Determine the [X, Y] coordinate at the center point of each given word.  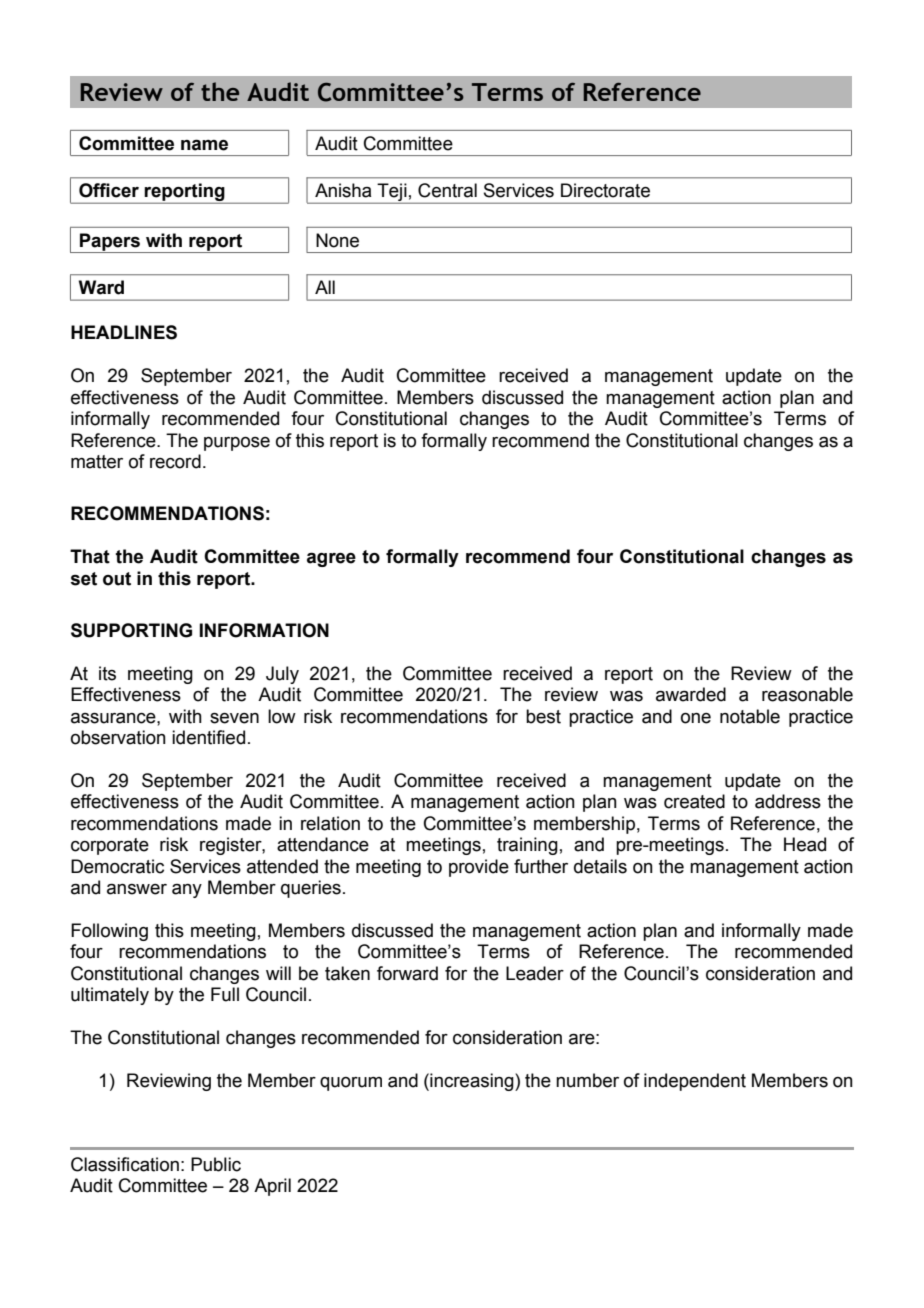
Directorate [605, 190]
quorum [351, 1084]
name [204, 145]
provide [479, 868]
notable [750, 716]
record [175, 461]
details [600, 866]
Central [447, 190]
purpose [237, 444]
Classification [125, 1164]
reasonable [807, 694]
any [187, 891]
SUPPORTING [131, 630]
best [543, 716]
